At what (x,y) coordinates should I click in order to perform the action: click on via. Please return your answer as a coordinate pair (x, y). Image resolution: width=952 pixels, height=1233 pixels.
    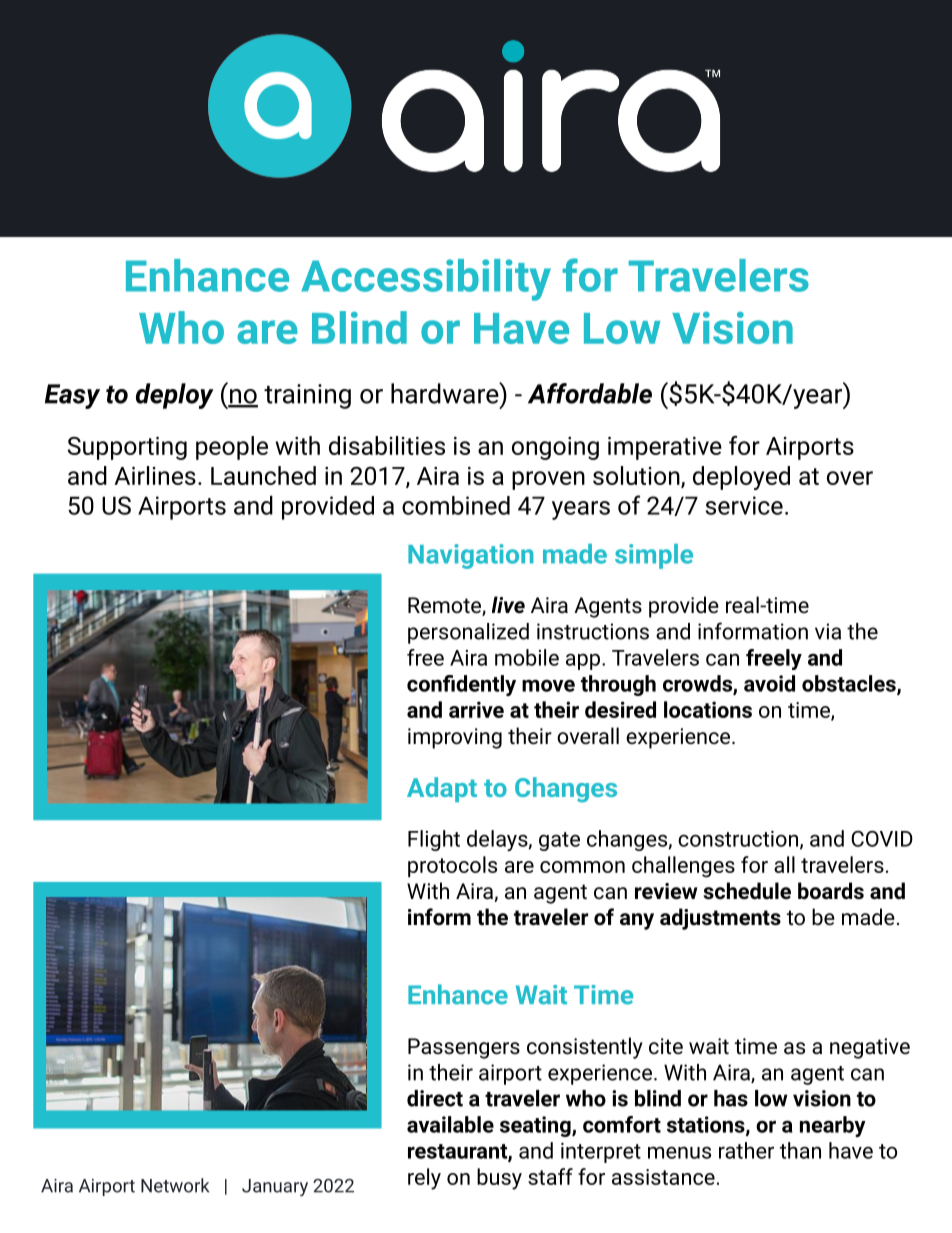
    Looking at the image, I should click on (828, 631).
